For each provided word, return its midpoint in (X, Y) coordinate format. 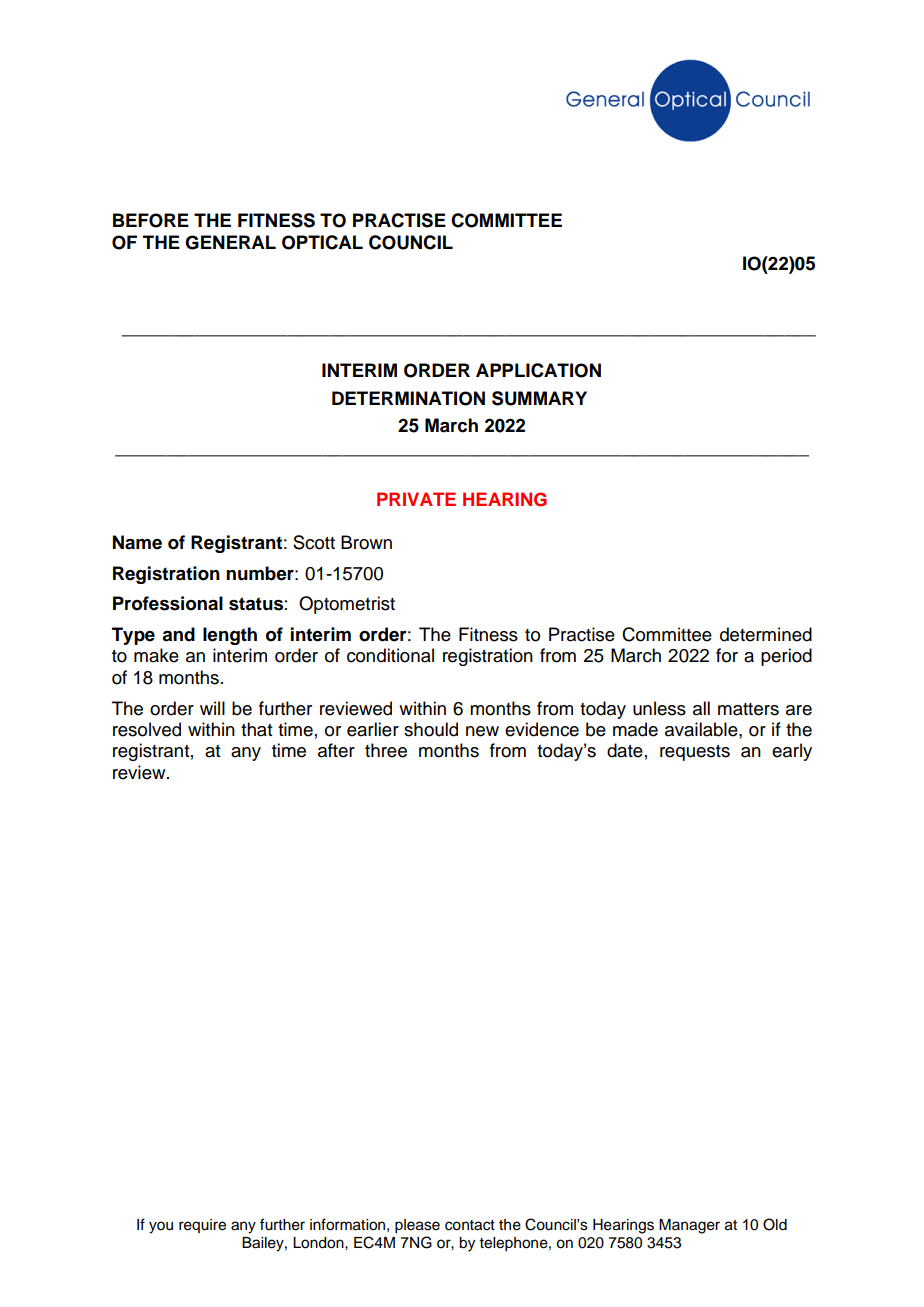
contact (470, 1225)
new (482, 731)
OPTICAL (322, 242)
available (702, 729)
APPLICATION (538, 370)
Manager (689, 1226)
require (202, 1226)
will (212, 708)
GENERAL (230, 242)
